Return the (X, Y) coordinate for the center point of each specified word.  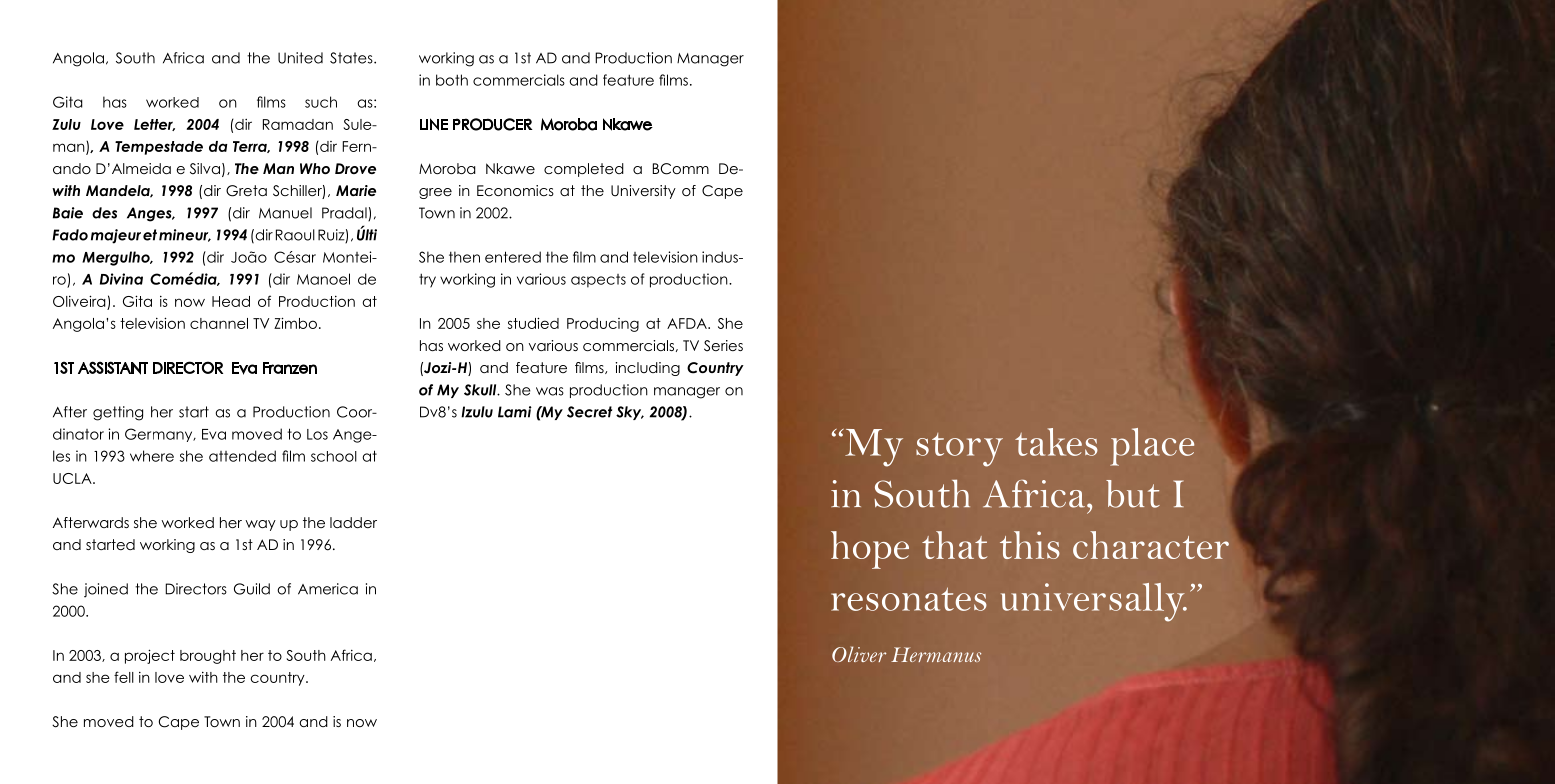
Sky (630, 413)
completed (584, 170)
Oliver (859, 654)
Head (231, 301)
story (959, 450)
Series (723, 346)
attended (242, 456)
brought (208, 657)
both (452, 80)
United (300, 58)
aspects (598, 281)
